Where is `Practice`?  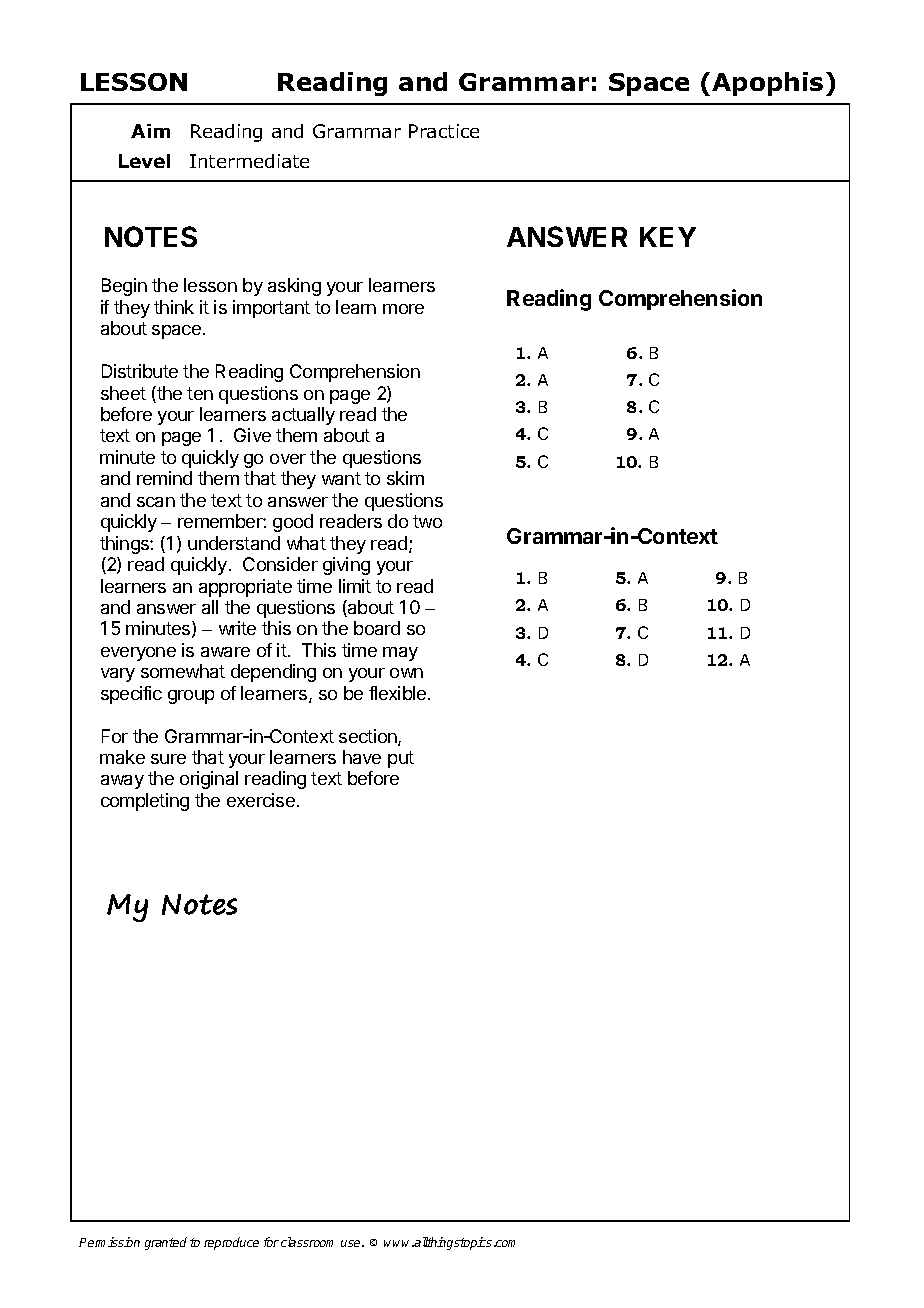 Practice is located at coordinates (444, 131).
